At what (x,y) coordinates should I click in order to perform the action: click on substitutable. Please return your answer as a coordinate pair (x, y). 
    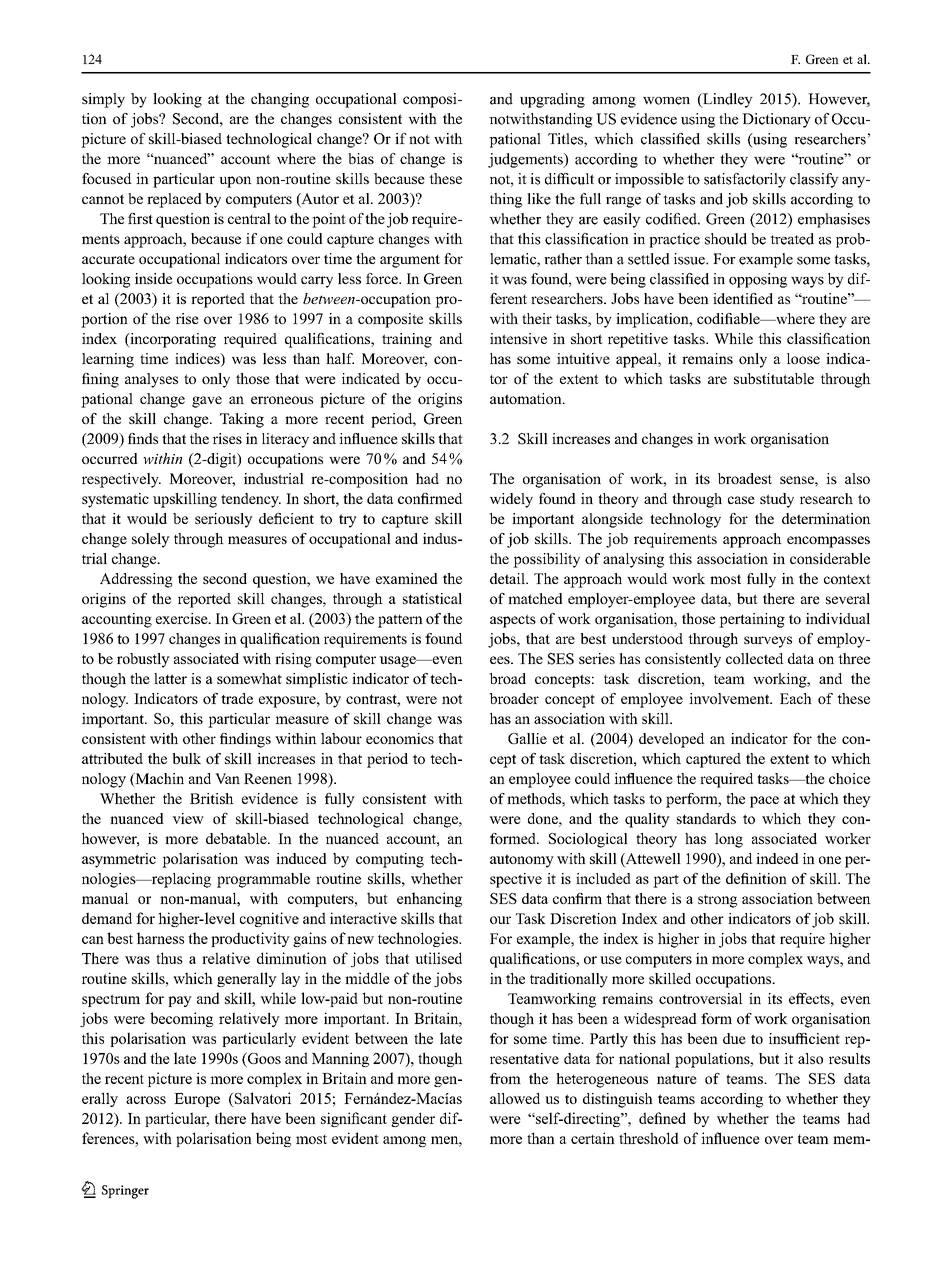
    Looking at the image, I should click on (774, 378).
